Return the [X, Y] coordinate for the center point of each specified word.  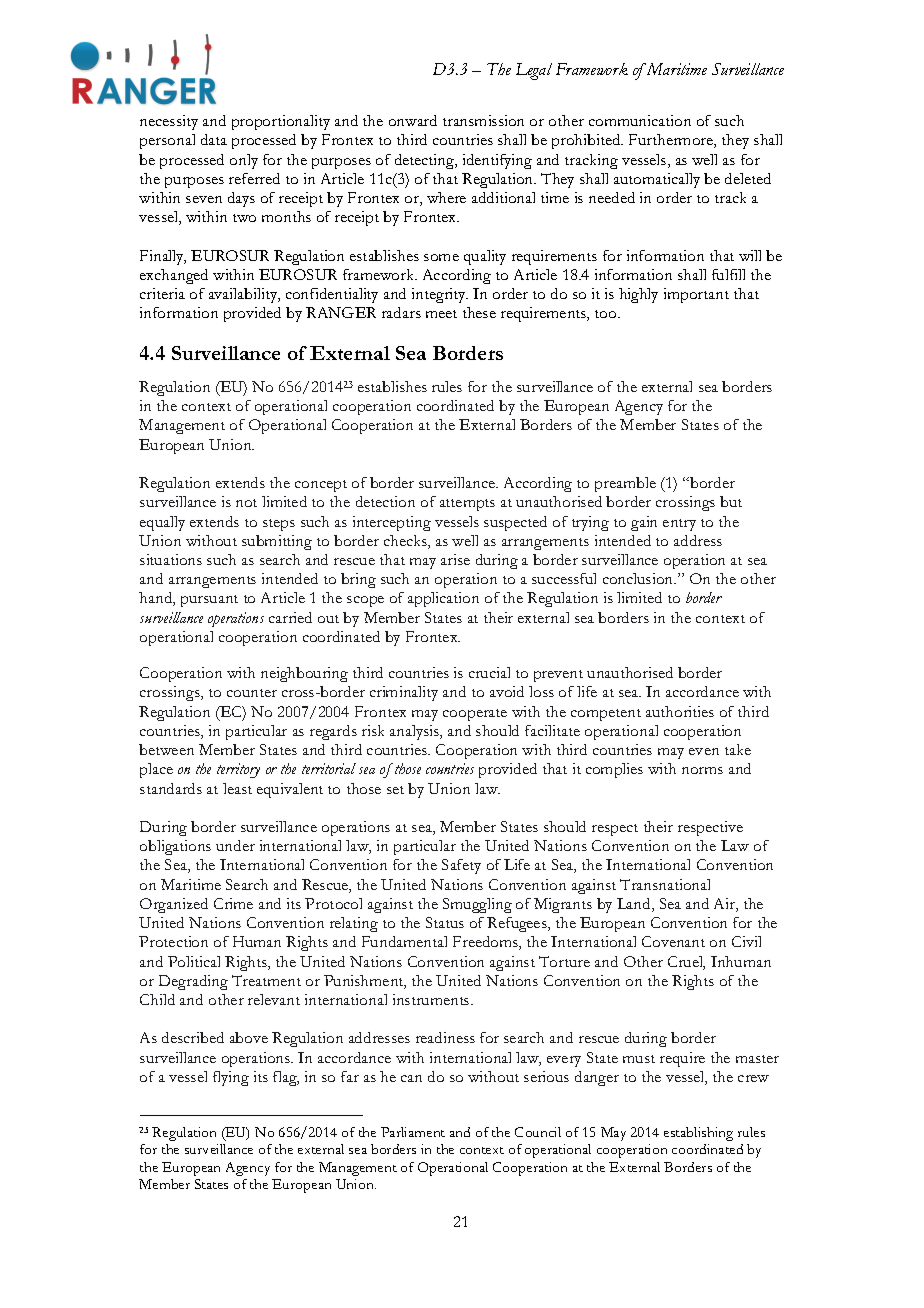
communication [640, 120]
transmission [483, 120]
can [411, 1078]
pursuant [209, 601]
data [214, 139]
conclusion [639, 578]
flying [231, 1078]
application [443, 599]
